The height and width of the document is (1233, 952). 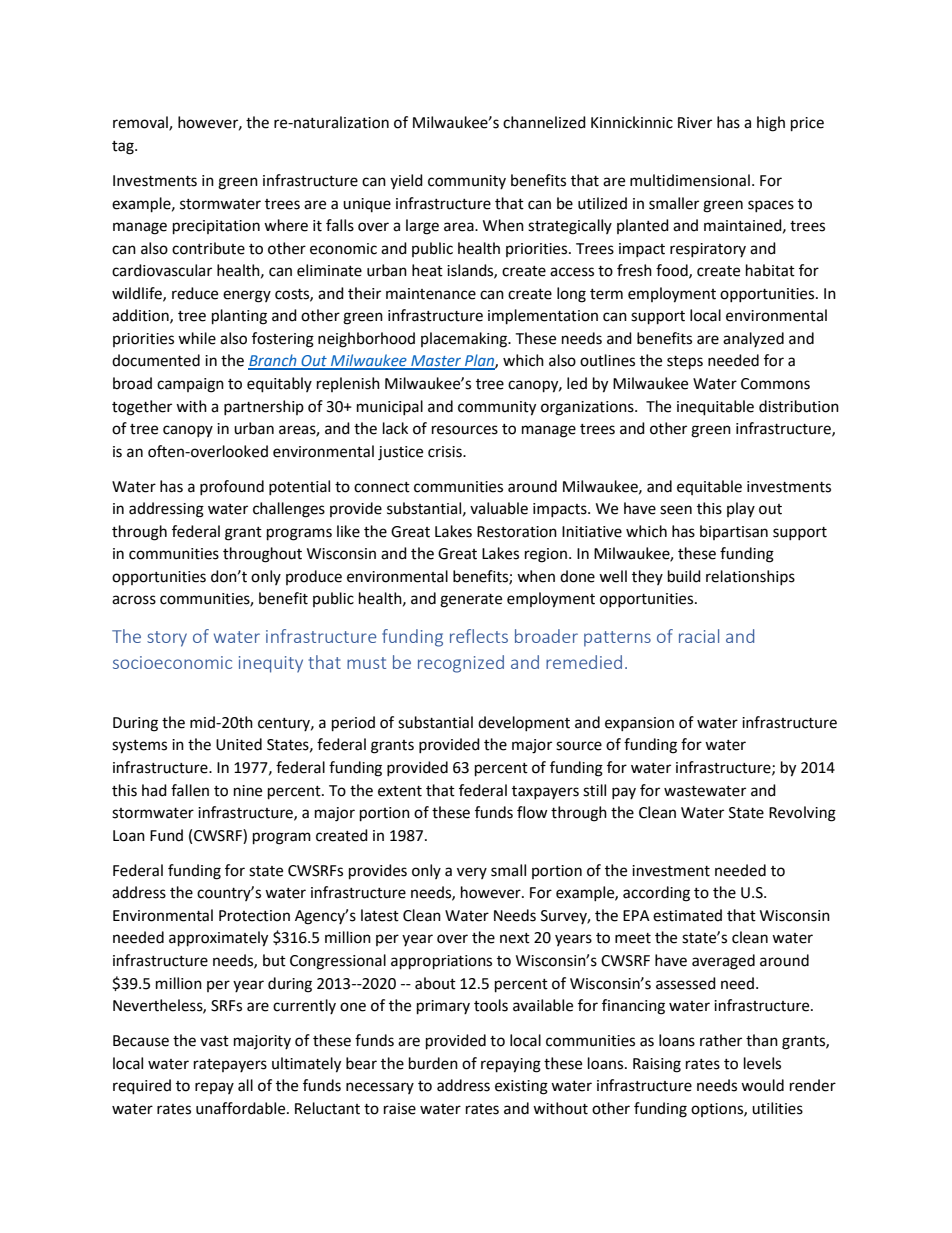 I want to click on ratepayers, so click(x=230, y=1065).
